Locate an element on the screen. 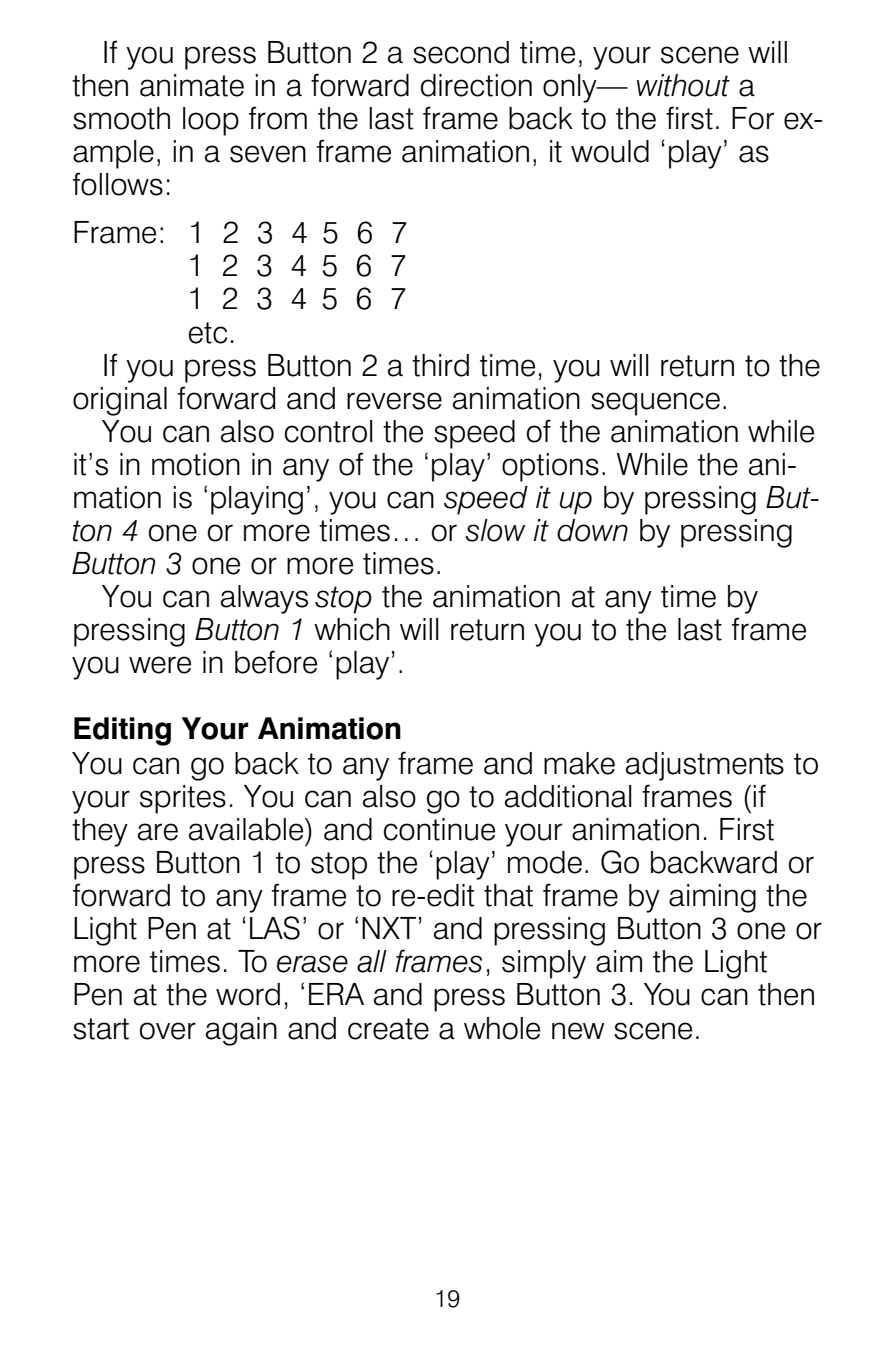 Image resolution: width=896 pixels, height=1347 pixels. new is located at coordinates (578, 1031).
